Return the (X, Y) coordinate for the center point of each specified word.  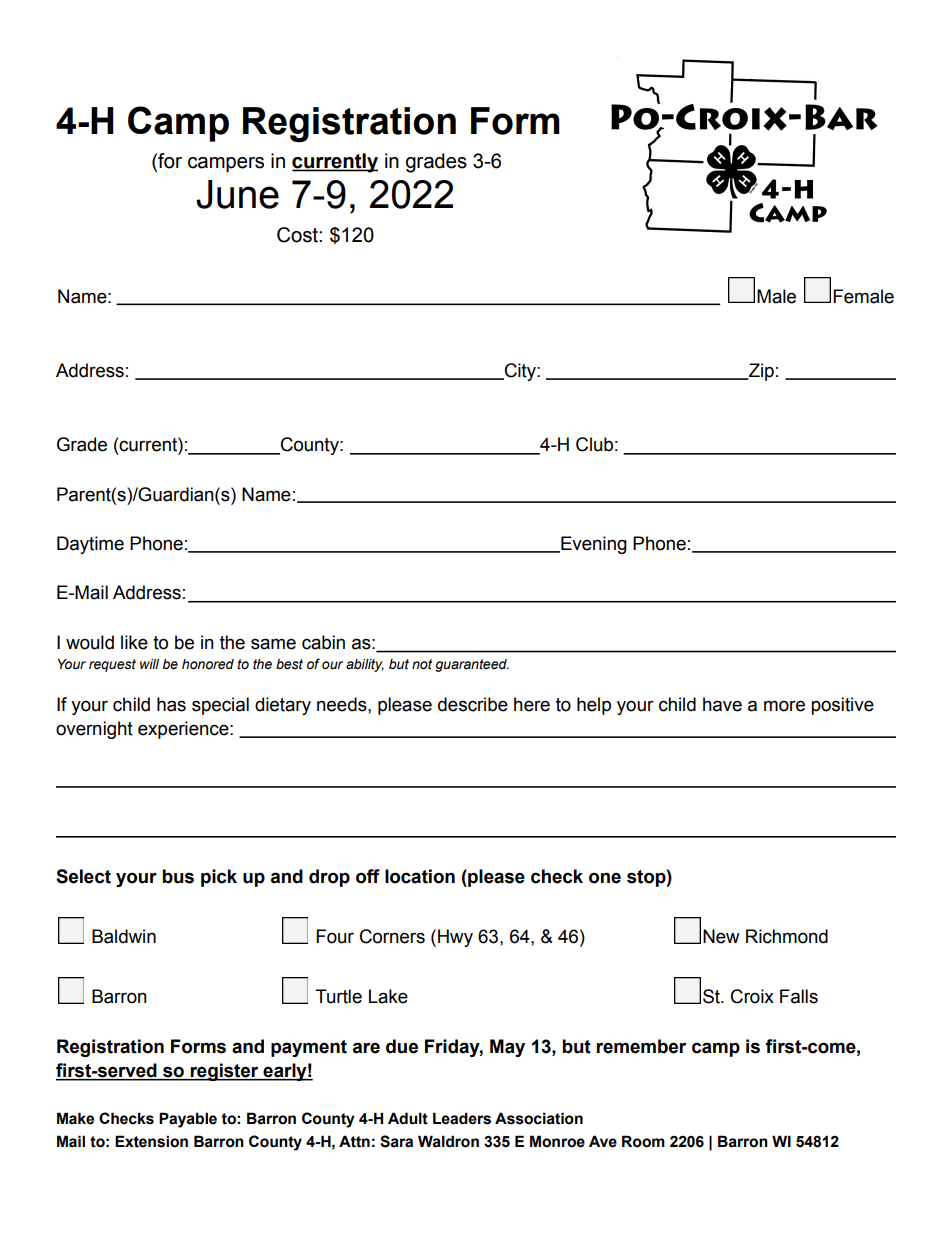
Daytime (90, 545)
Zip (760, 372)
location (420, 876)
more (784, 706)
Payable (188, 1120)
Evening (593, 545)
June (237, 194)
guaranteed (472, 665)
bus (178, 876)
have (722, 704)
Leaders (462, 1118)
